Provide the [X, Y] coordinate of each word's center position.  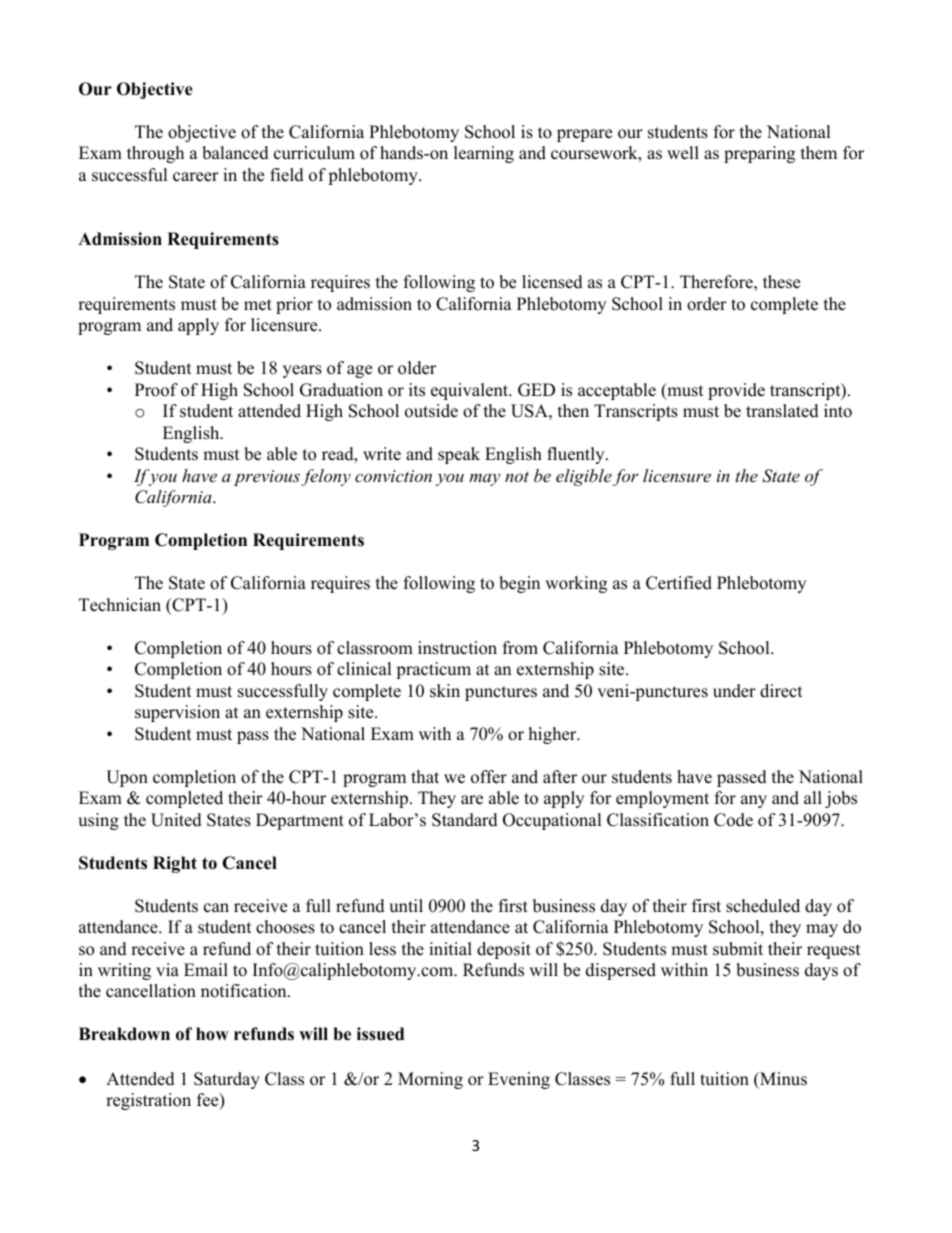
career [196, 177]
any [754, 801]
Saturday [227, 1080]
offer [489, 777]
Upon [127, 778]
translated [782, 411]
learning [484, 154]
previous [267, 478]
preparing [759, 154]
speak [459, 455]
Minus [782, 1079]
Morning [430, 1080]
